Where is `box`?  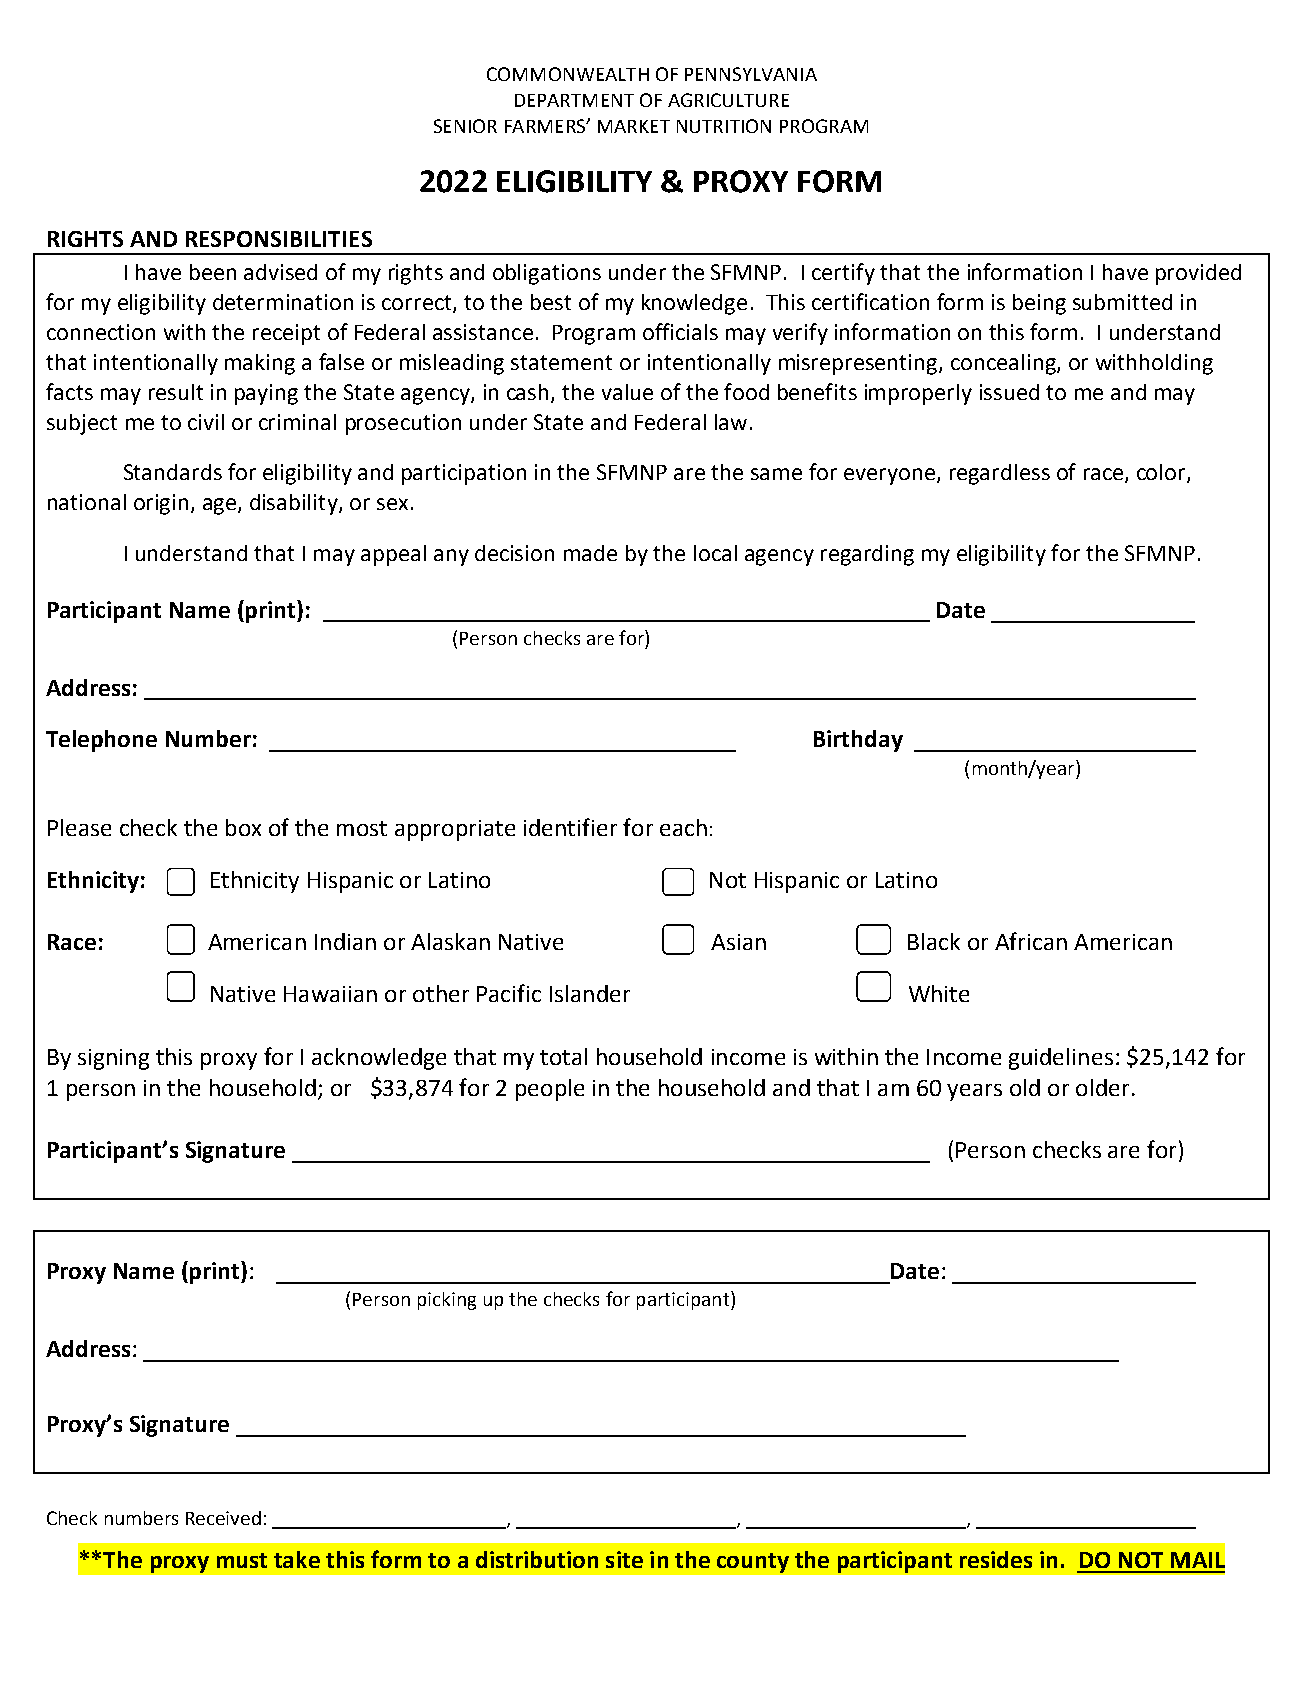
box is located at coordinates (243, 827).
